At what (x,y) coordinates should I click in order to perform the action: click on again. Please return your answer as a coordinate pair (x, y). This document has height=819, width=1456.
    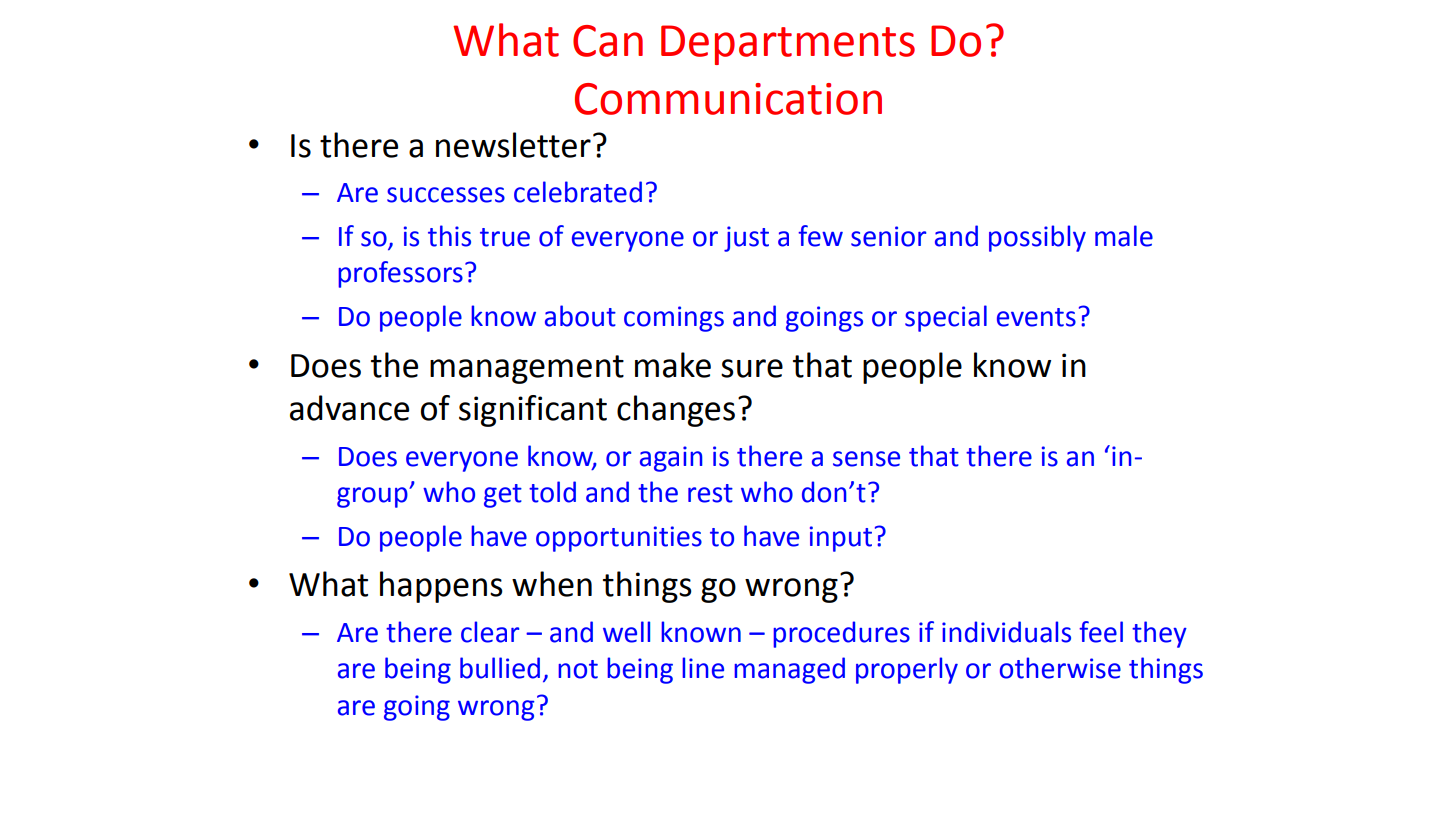
    Looking at the image, I should click on (671, 459).
